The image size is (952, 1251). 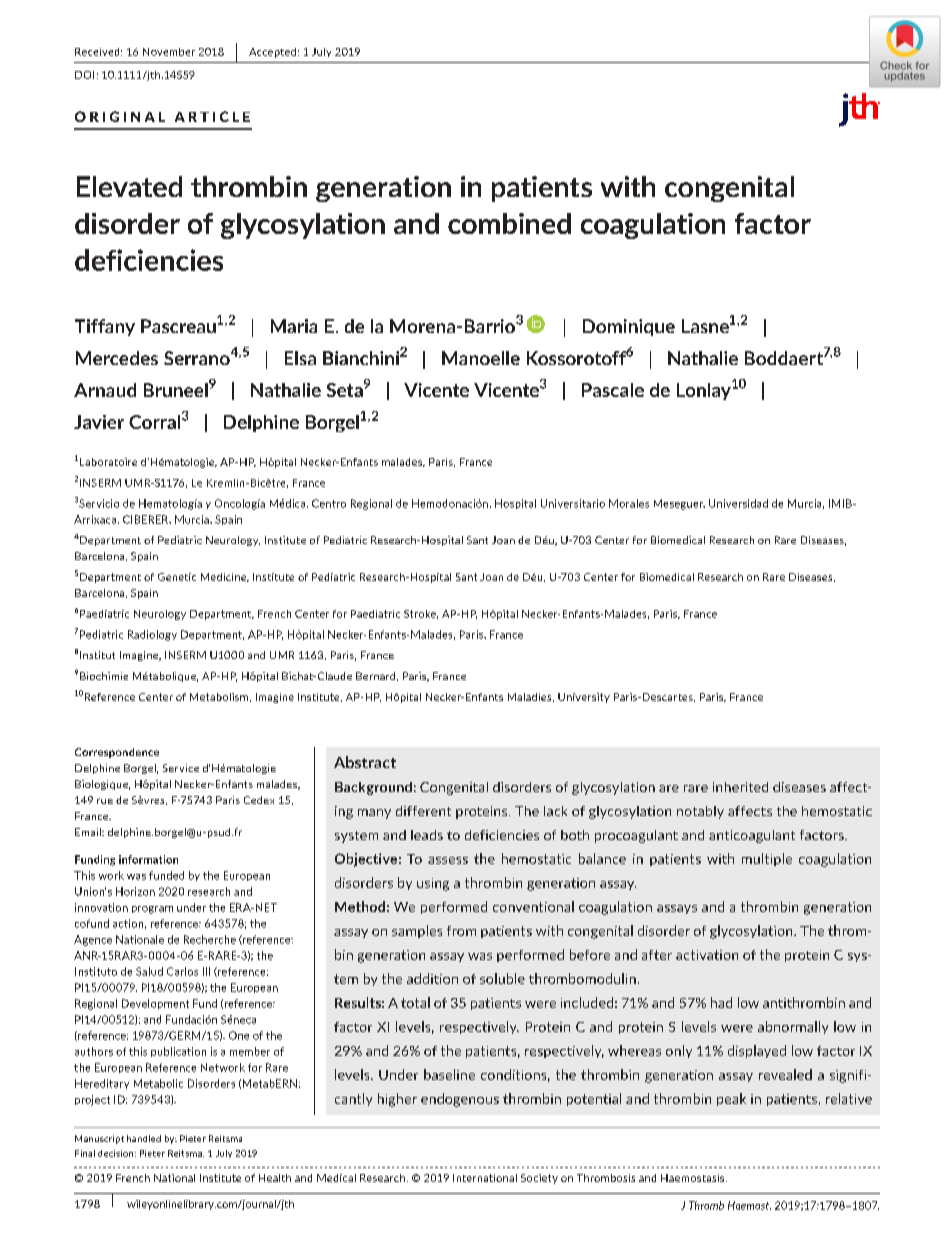 What do you see at coordinates (629, 327) in the page?
I see `Dominique` at bounding box center [629, 327].
